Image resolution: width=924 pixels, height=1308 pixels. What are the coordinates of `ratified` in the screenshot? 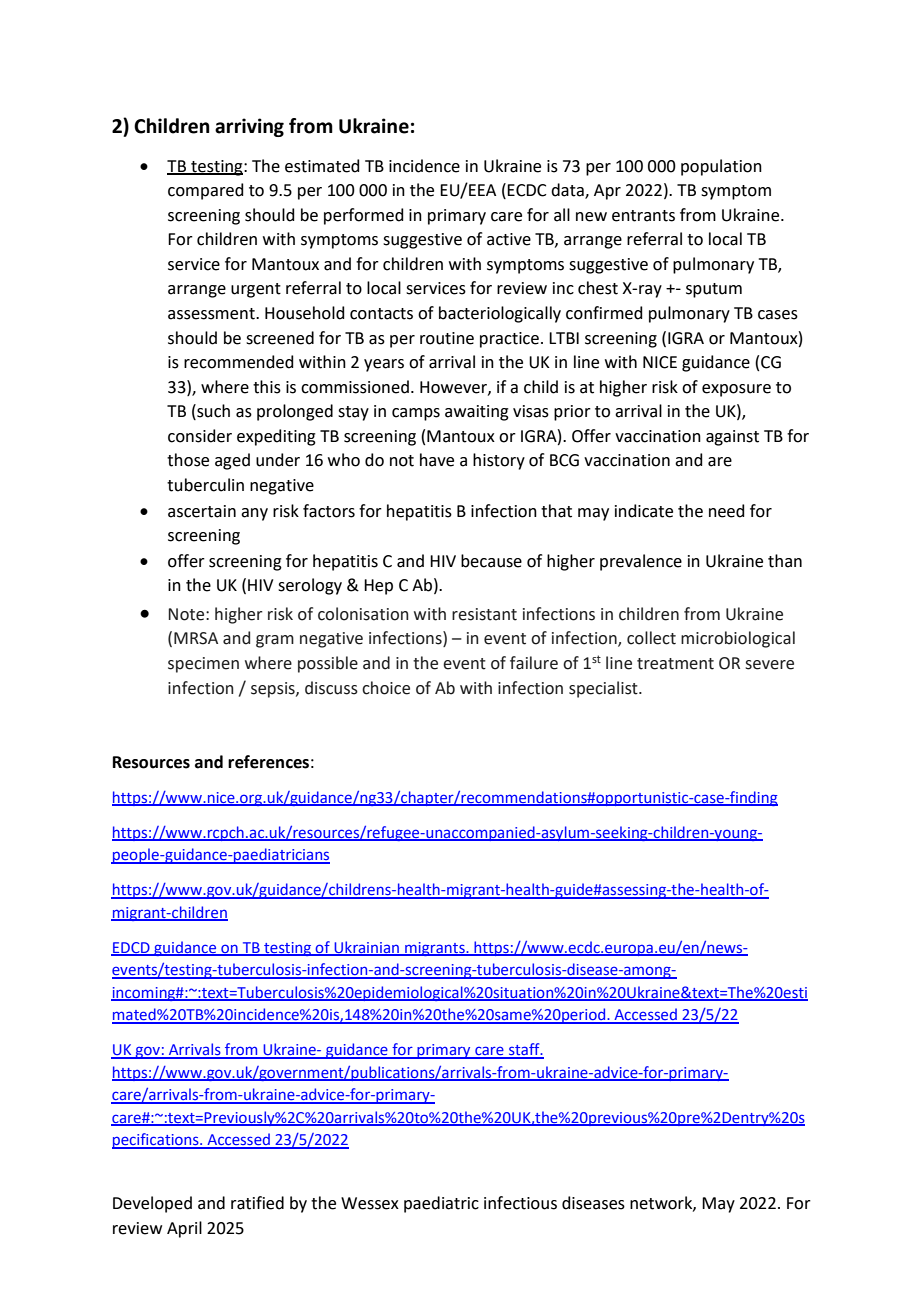 It's located at (257, 1203).
